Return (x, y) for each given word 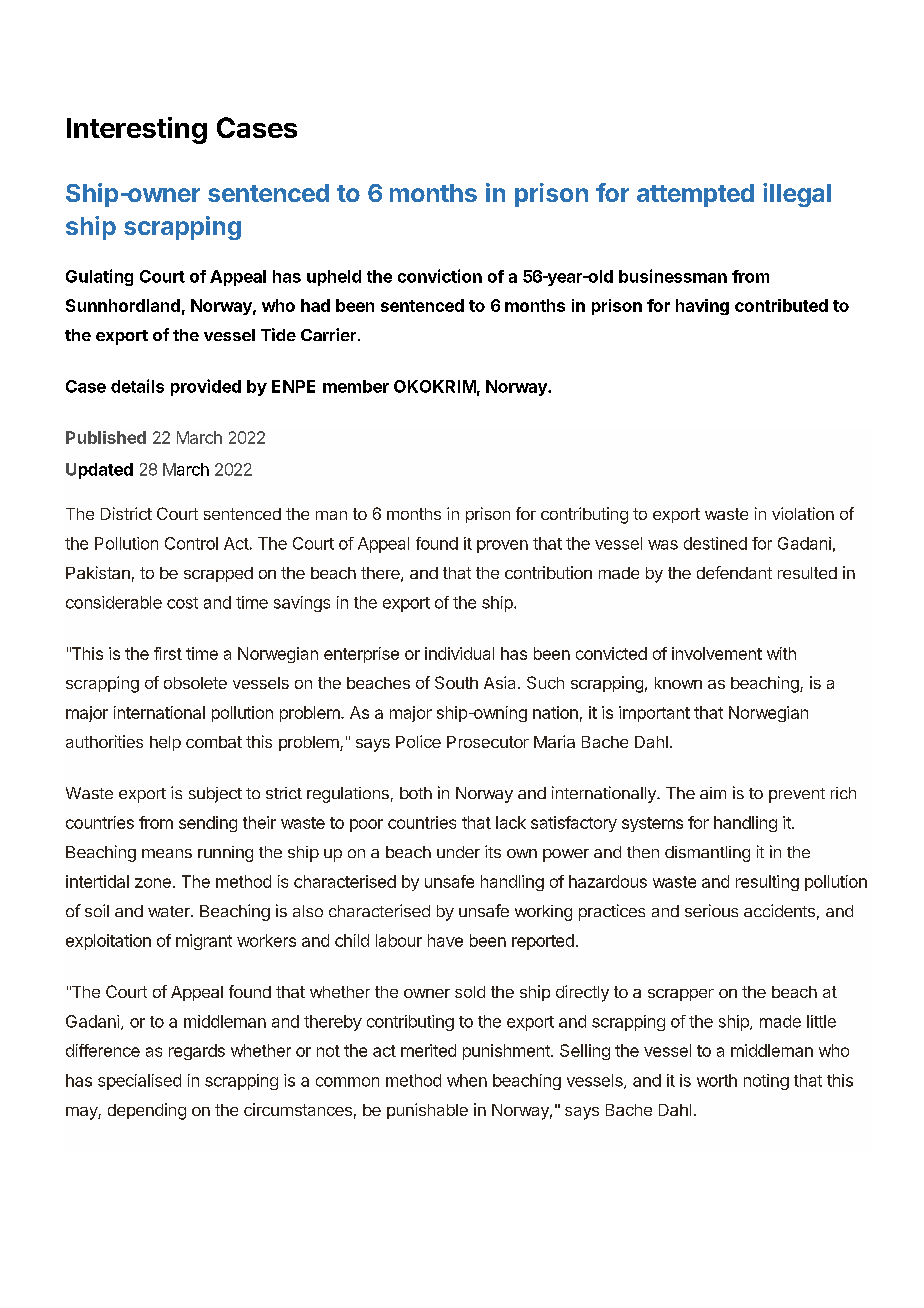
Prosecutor (488, 742)
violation (803, 513)
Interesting (137, 130)
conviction (440, 276)
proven (502, 546)
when (467, 1080)
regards (197, 1052)
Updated (99, 471)
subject (215, 795)
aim (713, 793)
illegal (797, 195)
